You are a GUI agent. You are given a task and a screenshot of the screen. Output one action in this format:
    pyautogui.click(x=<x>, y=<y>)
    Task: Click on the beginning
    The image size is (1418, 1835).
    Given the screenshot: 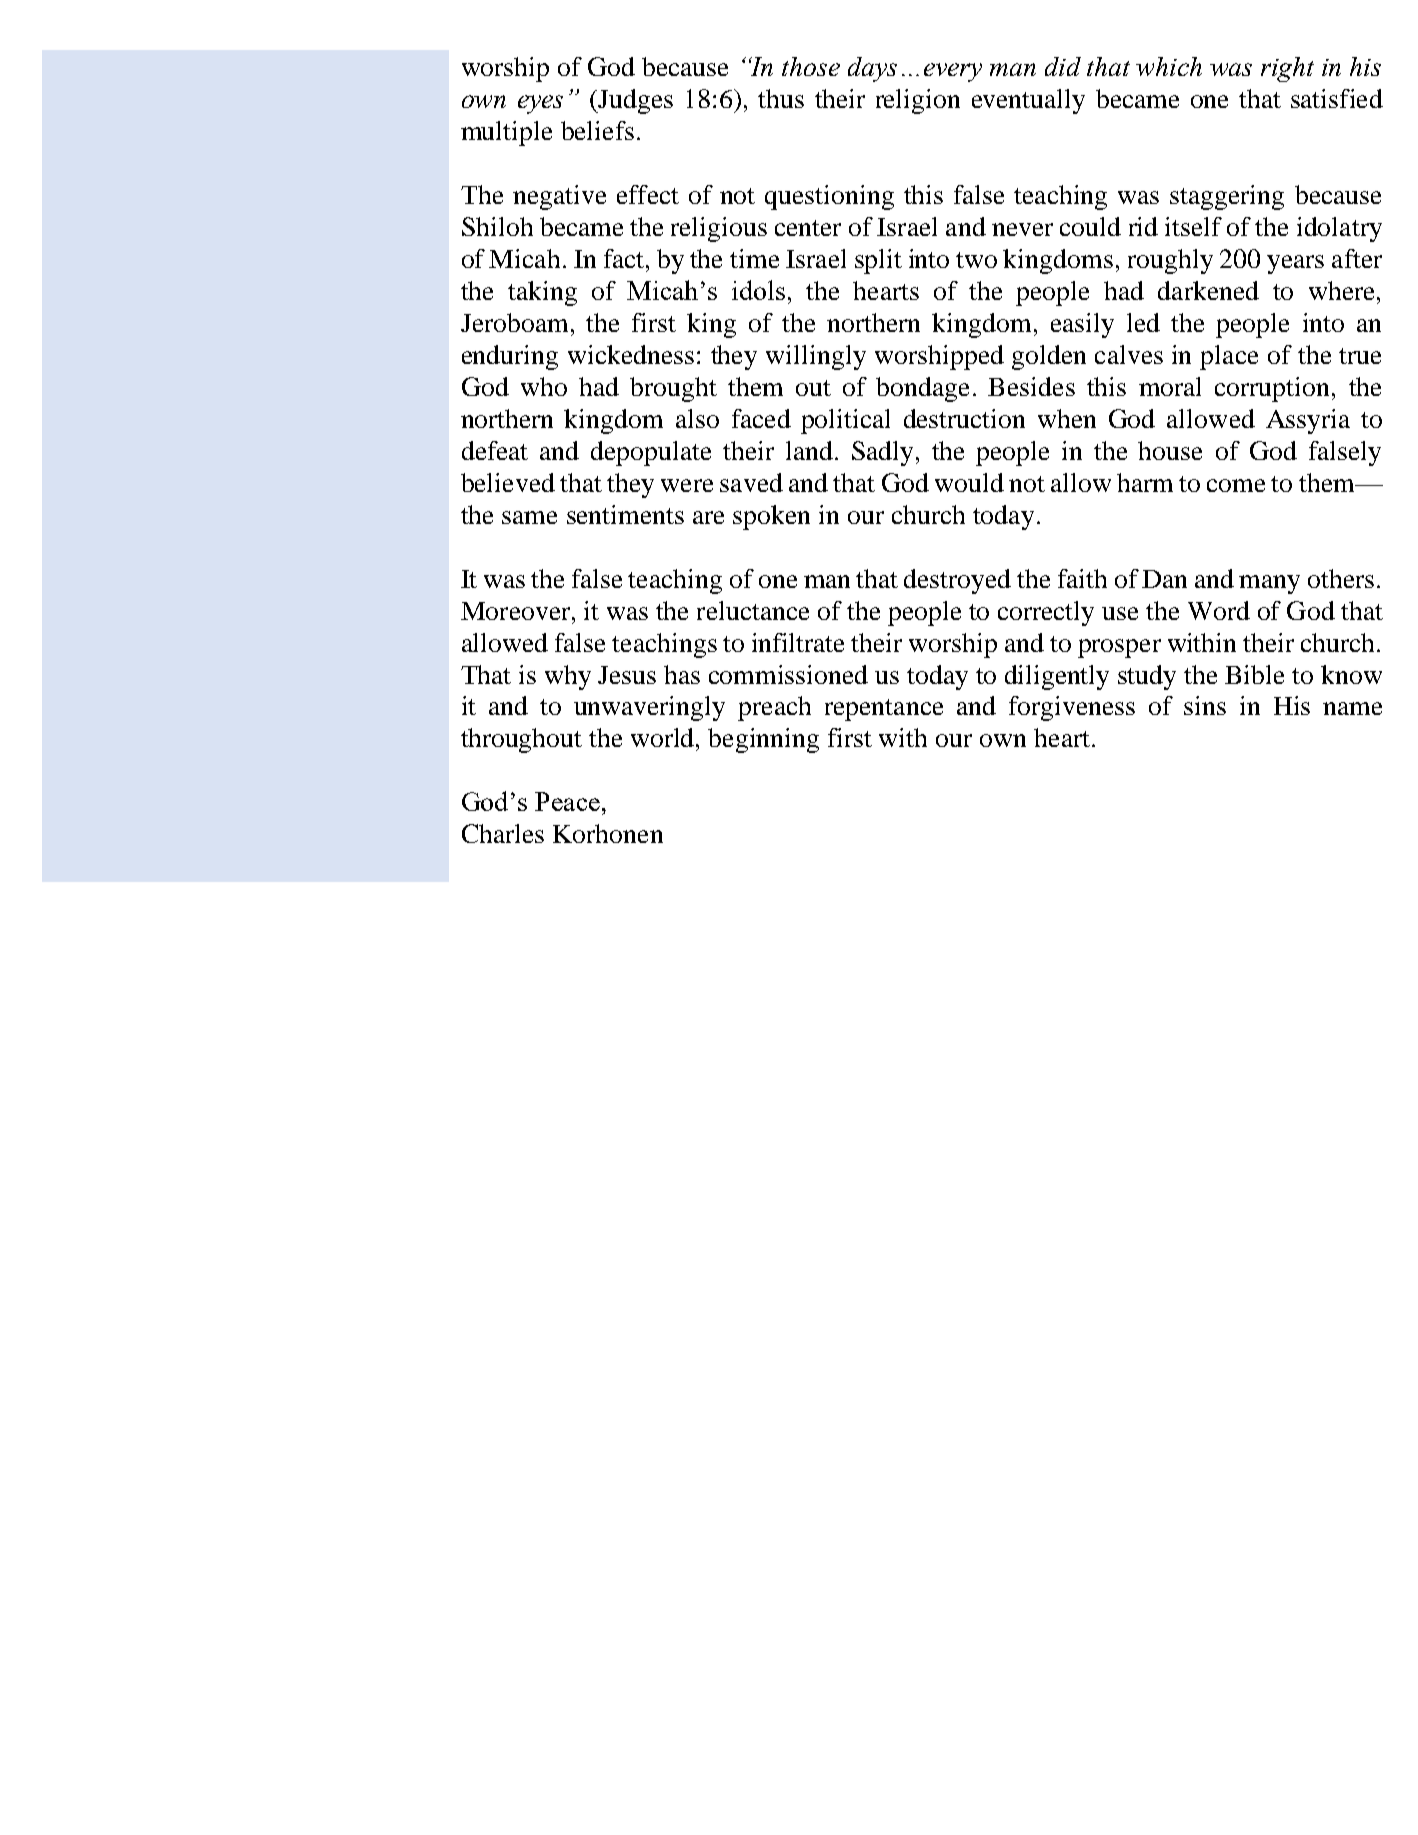 What is the action you would take?
    pyautogui.click(x=763, y=740)
